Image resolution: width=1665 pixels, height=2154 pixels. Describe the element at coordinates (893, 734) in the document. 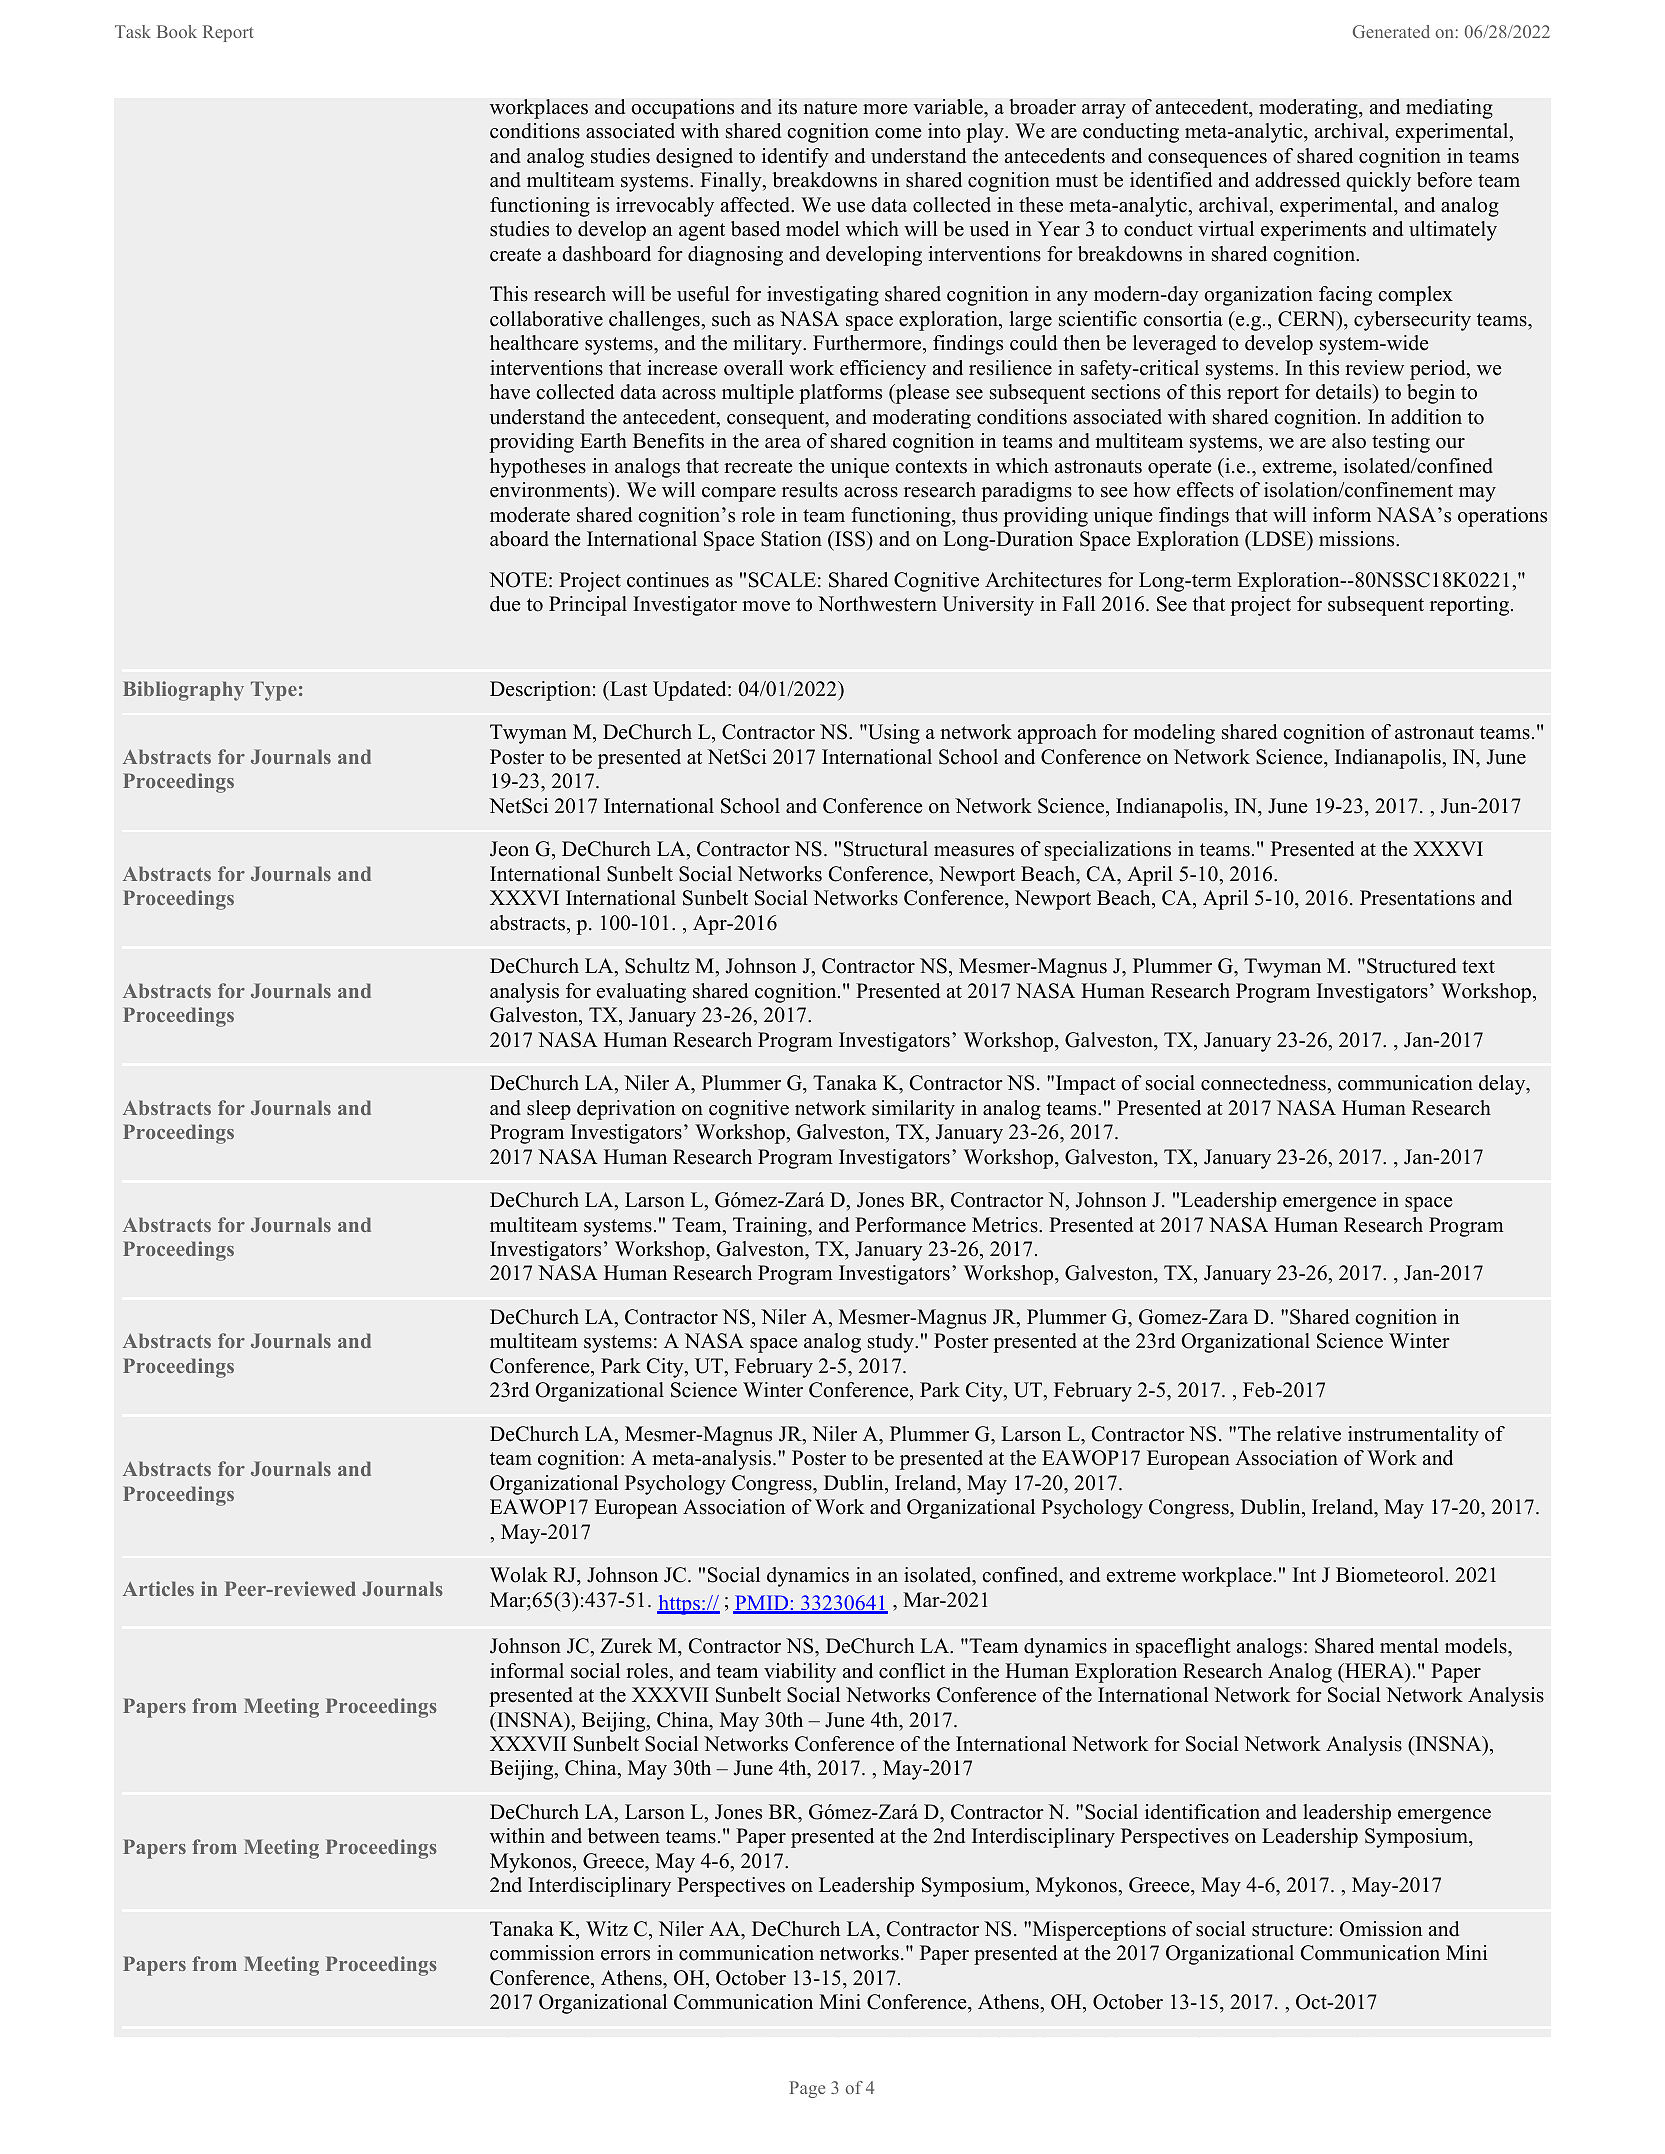

I see `Using` at that location.
